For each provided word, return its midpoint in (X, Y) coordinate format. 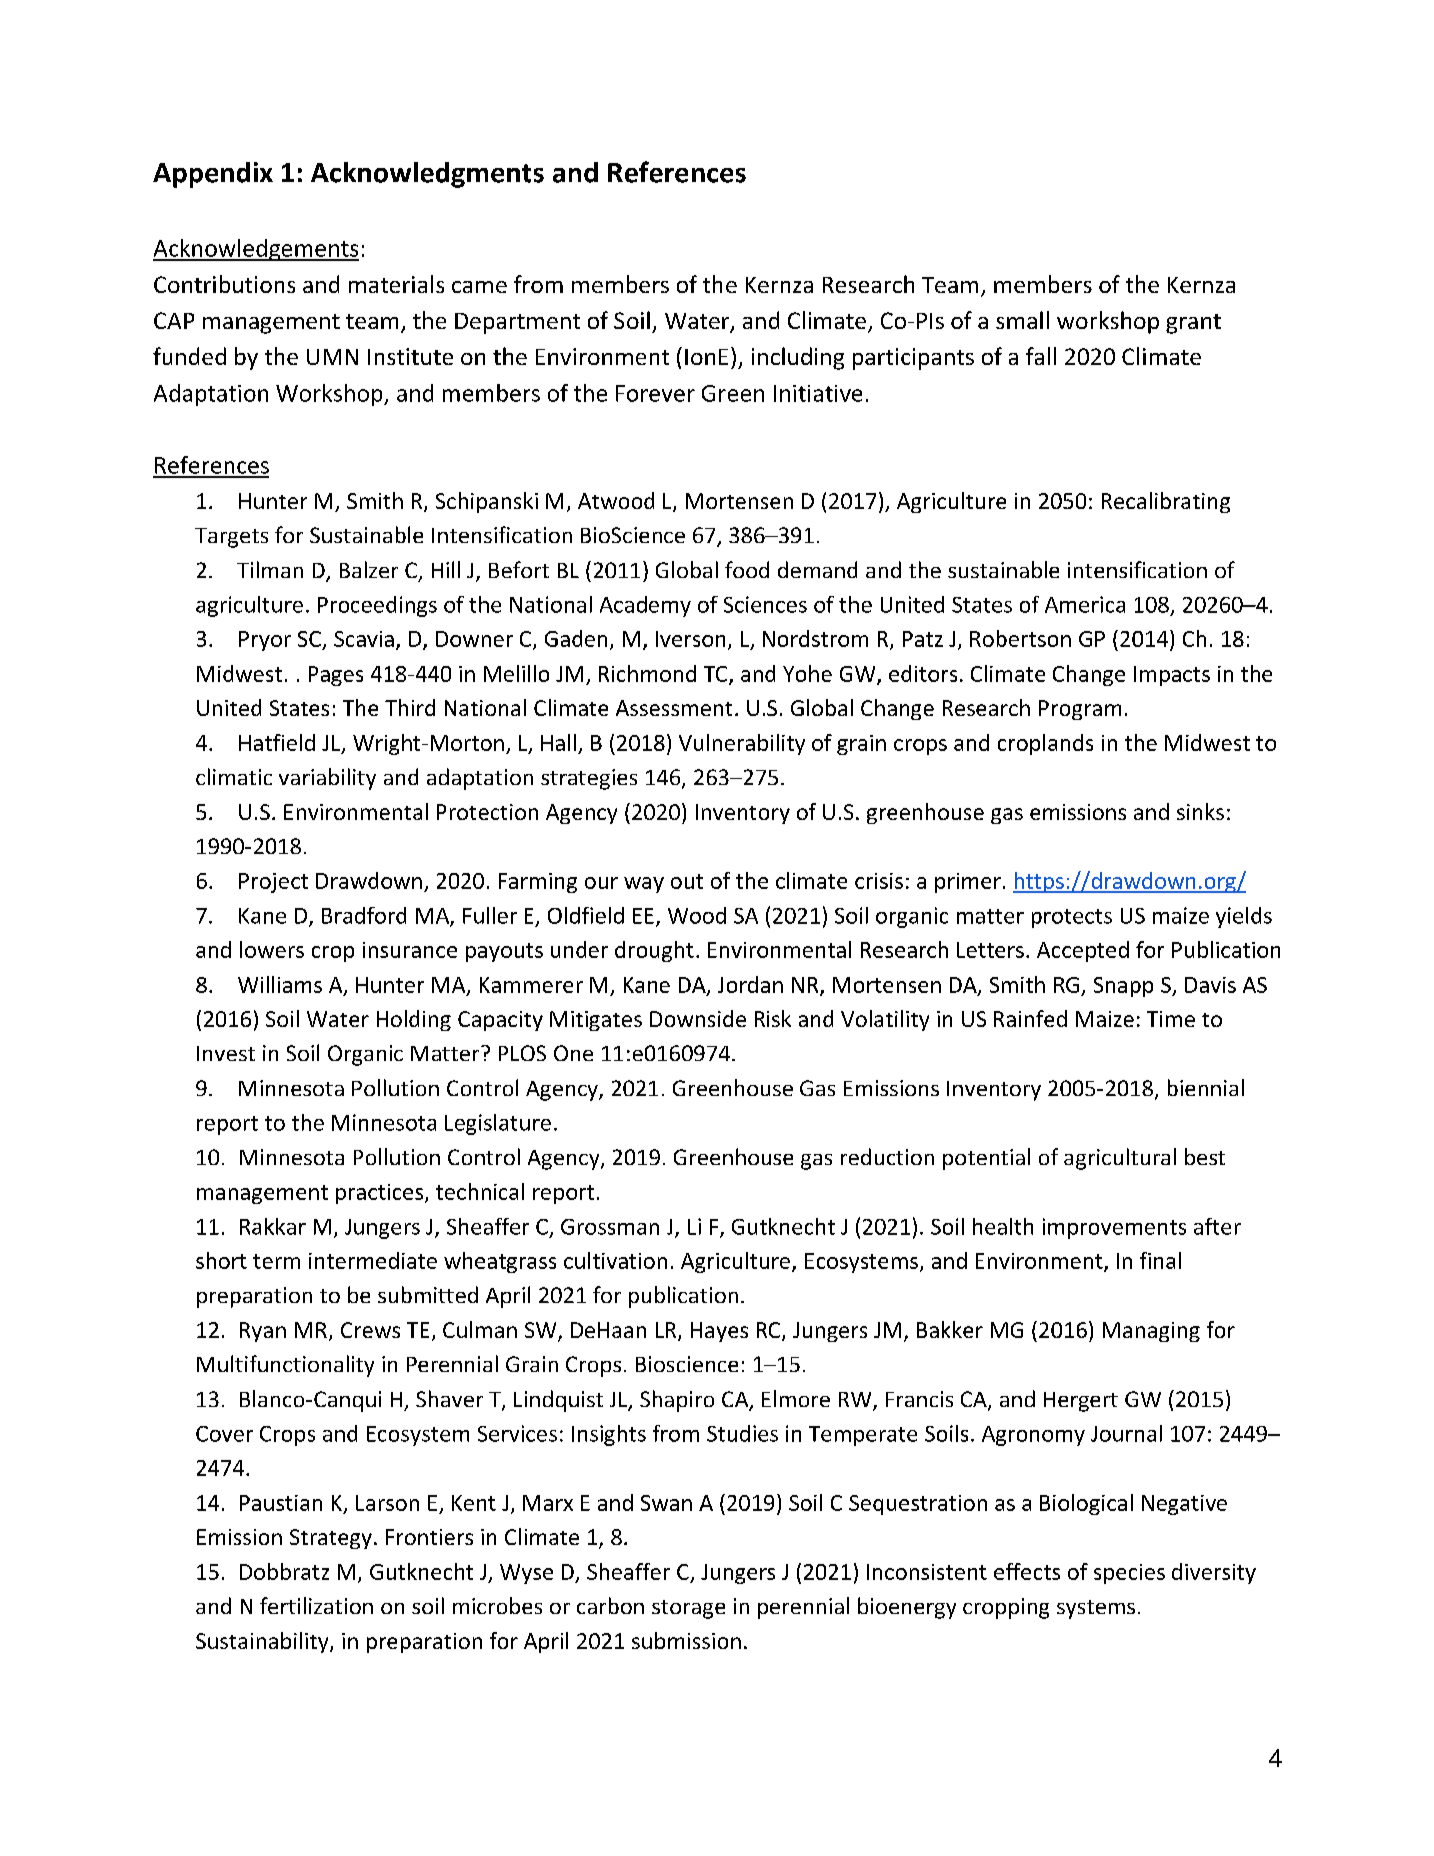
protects (1072, 918)
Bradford (364, 915)
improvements (1114, 1228)
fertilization (316, 1605)
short (221, 1260)
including (798, 358)
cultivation (615, 1260)
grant (1193, 324)
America (1085, 604)
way (644, 885)
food (747, 569)
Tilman (270, 569)
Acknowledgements (256, 250)
